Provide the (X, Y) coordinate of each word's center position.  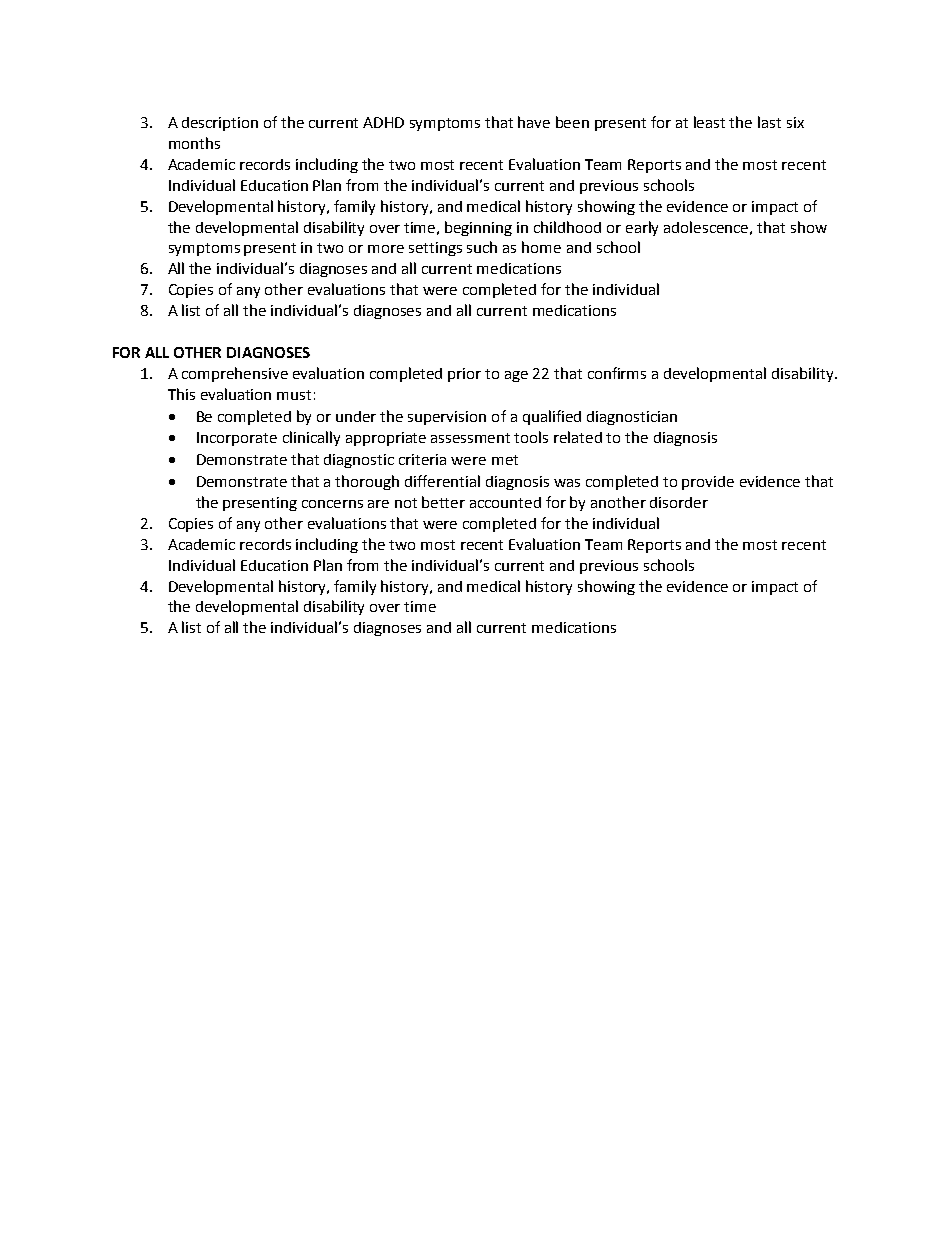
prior (464, 375)
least (709, 122)
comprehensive (235, 374)
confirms (617, 373)
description (220, 124)
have (534, 122)
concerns (332, 504)
